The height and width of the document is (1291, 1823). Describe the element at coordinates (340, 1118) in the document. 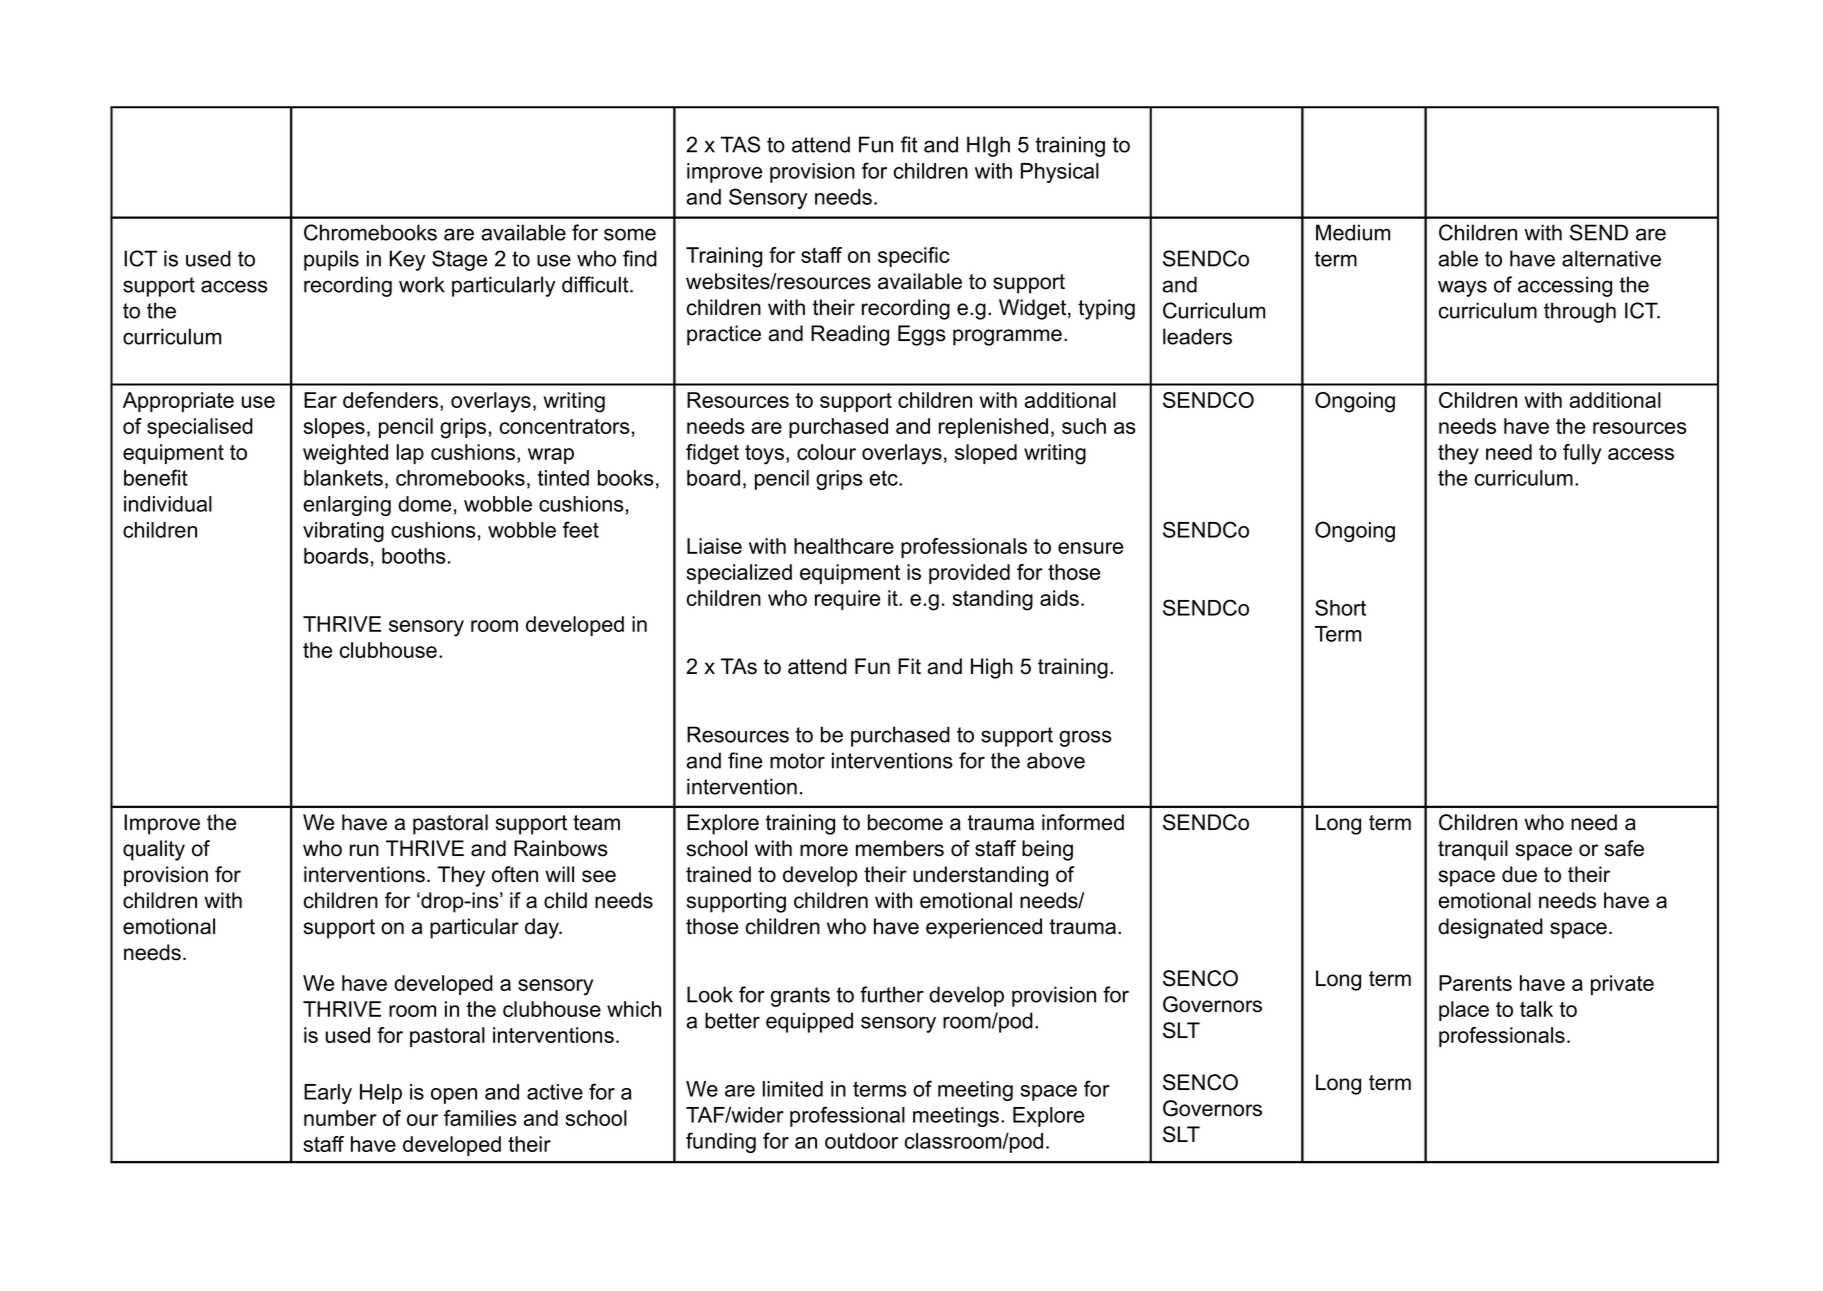

I see `number` at that location.
